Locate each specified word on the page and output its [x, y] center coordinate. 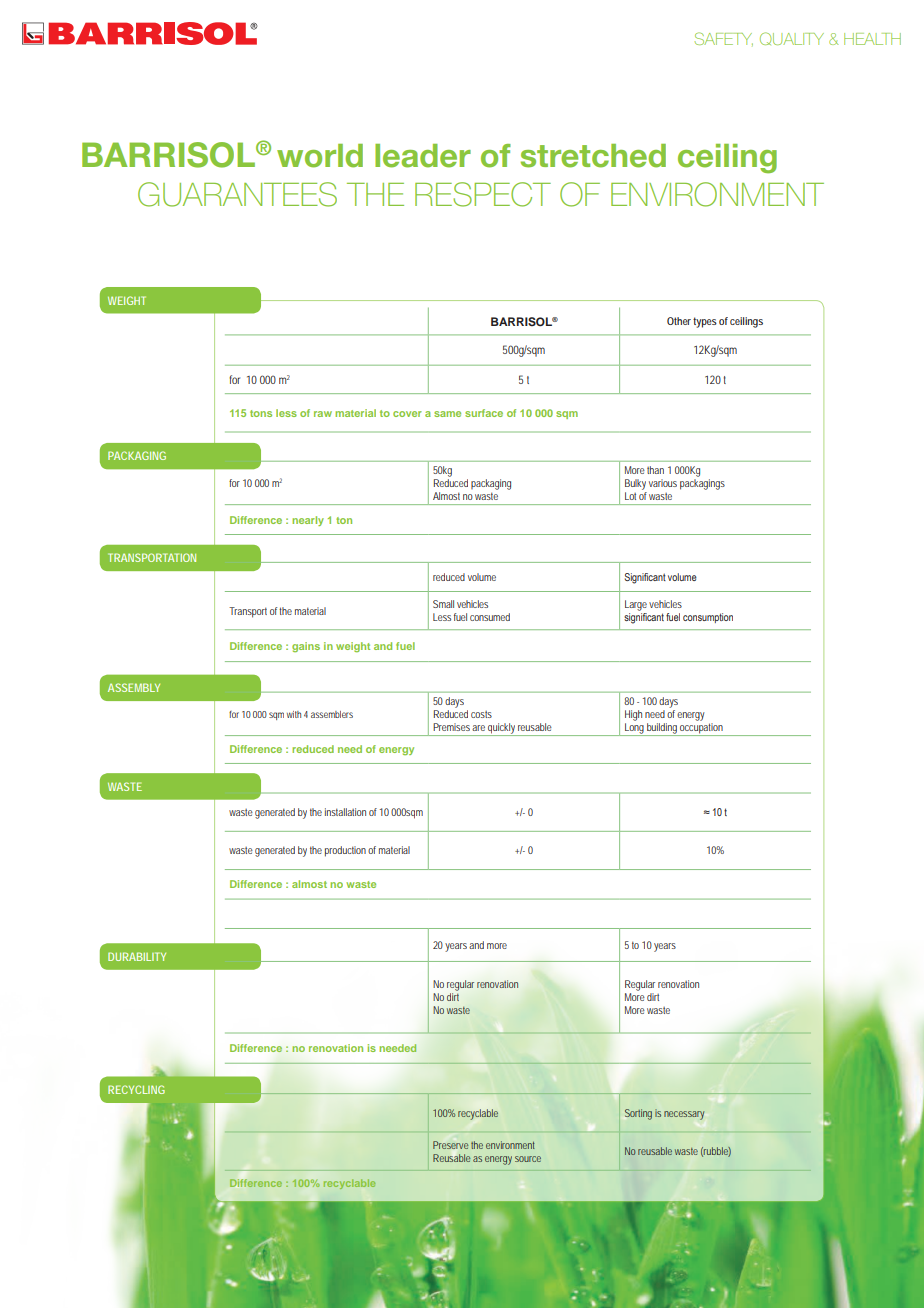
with [294, 714]
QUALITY [792, 38]
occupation [702, 729]
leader [423, 156]
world [320, 156]
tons [261, 413]
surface [484, 413]
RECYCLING [136, 1089]
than [655, 470]
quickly [502, 729]
